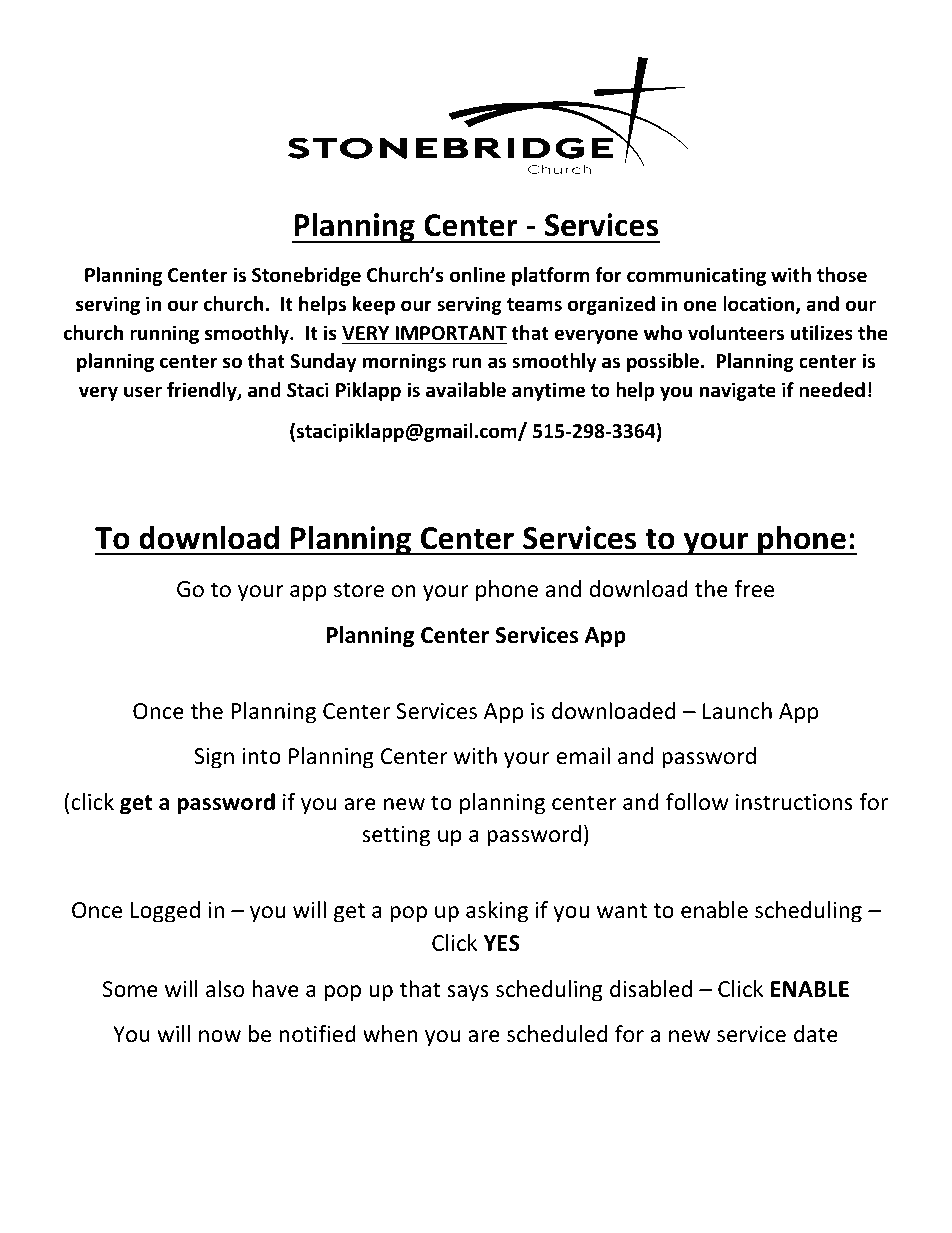 The height and width of the document is (1233, 952). What do you see at coordinates (466, 390) in the document?
I see `available` at bounding box center [466, 390].
